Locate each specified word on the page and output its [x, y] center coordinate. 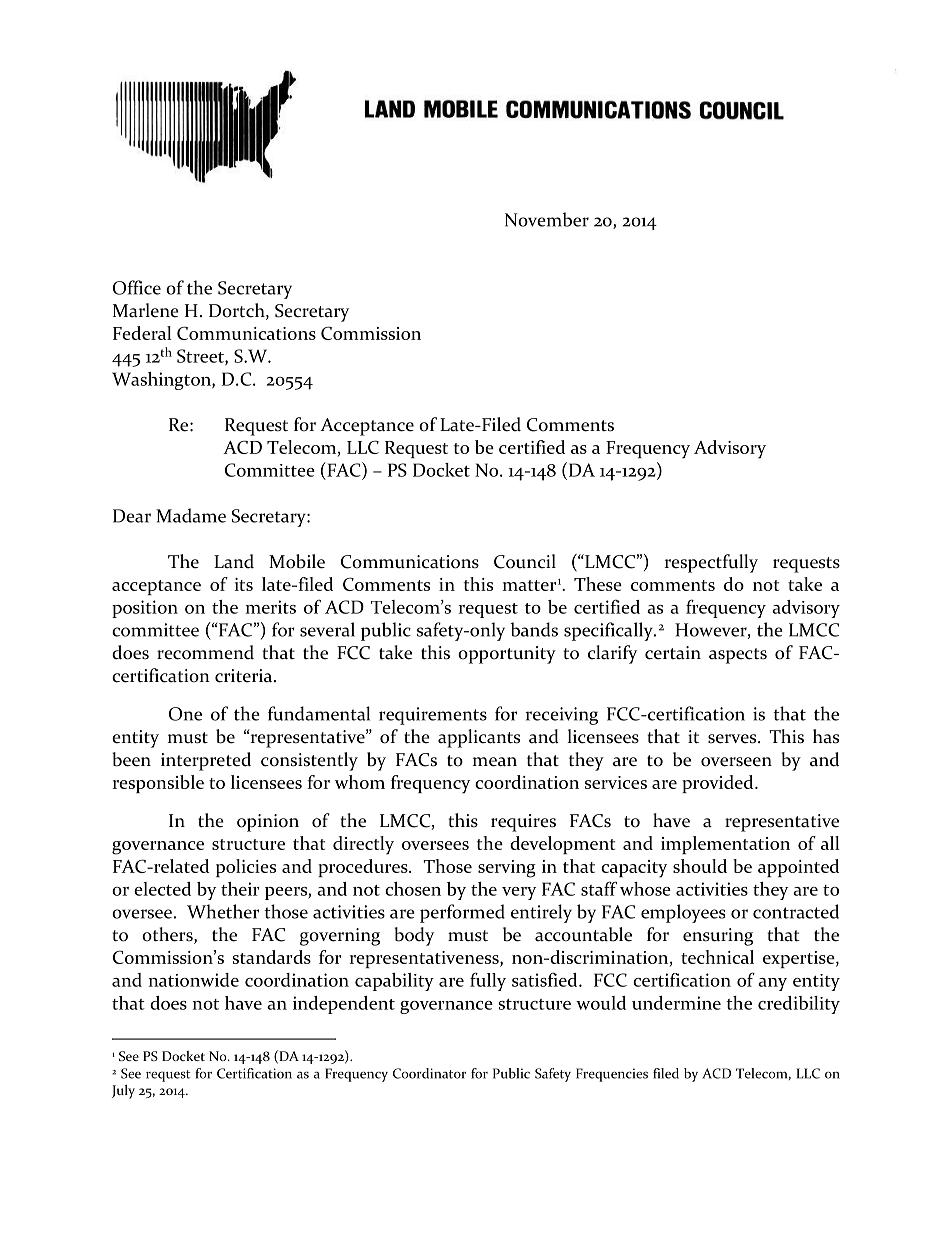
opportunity [507, 655]
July [123, 1091]
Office [137, 287]
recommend [205, 652]
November [547, 219]
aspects [738, 656]
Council [525, 561]
